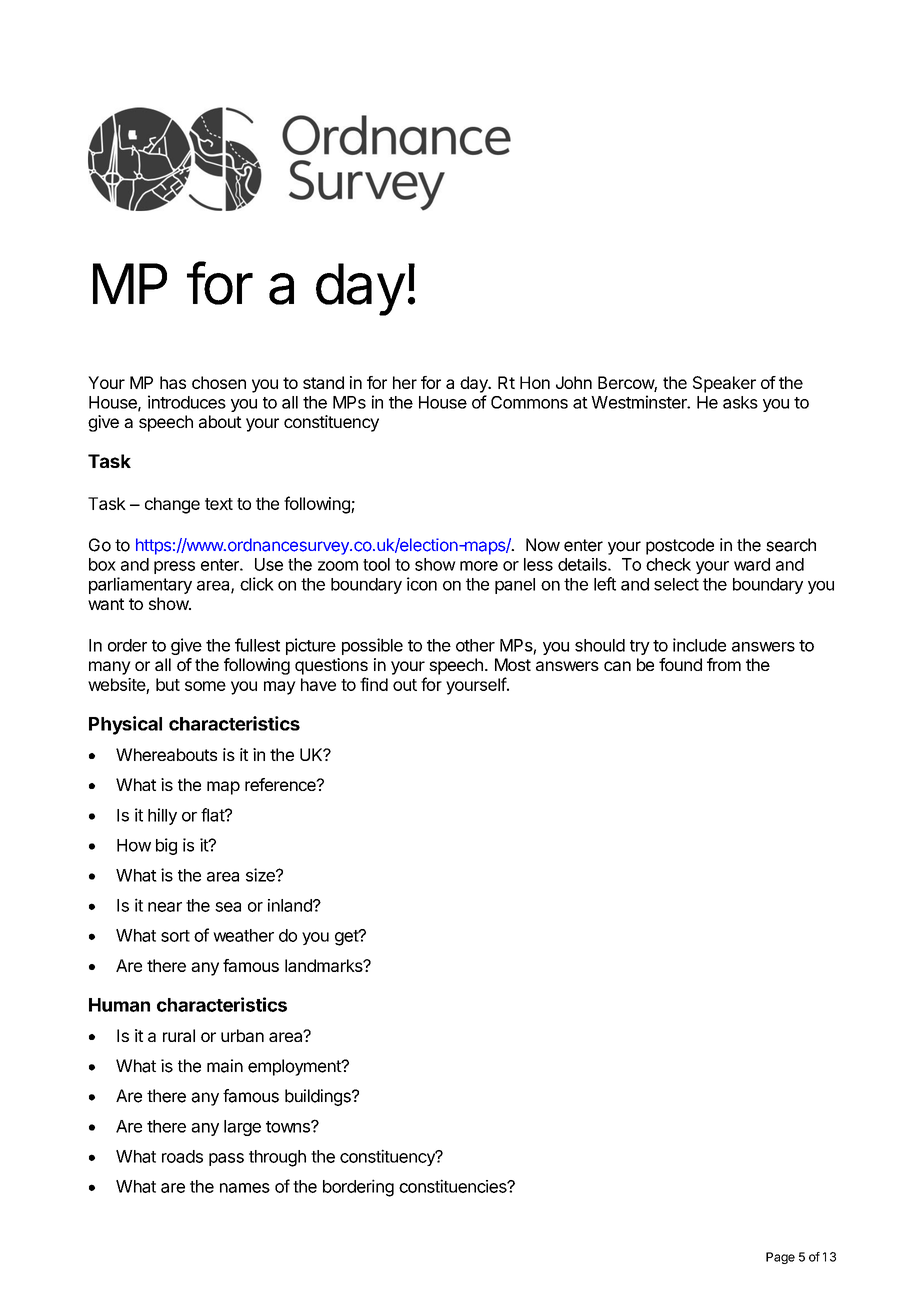  Describe the element at coordinates (724, 664) in the page. I see `from` at that location.
